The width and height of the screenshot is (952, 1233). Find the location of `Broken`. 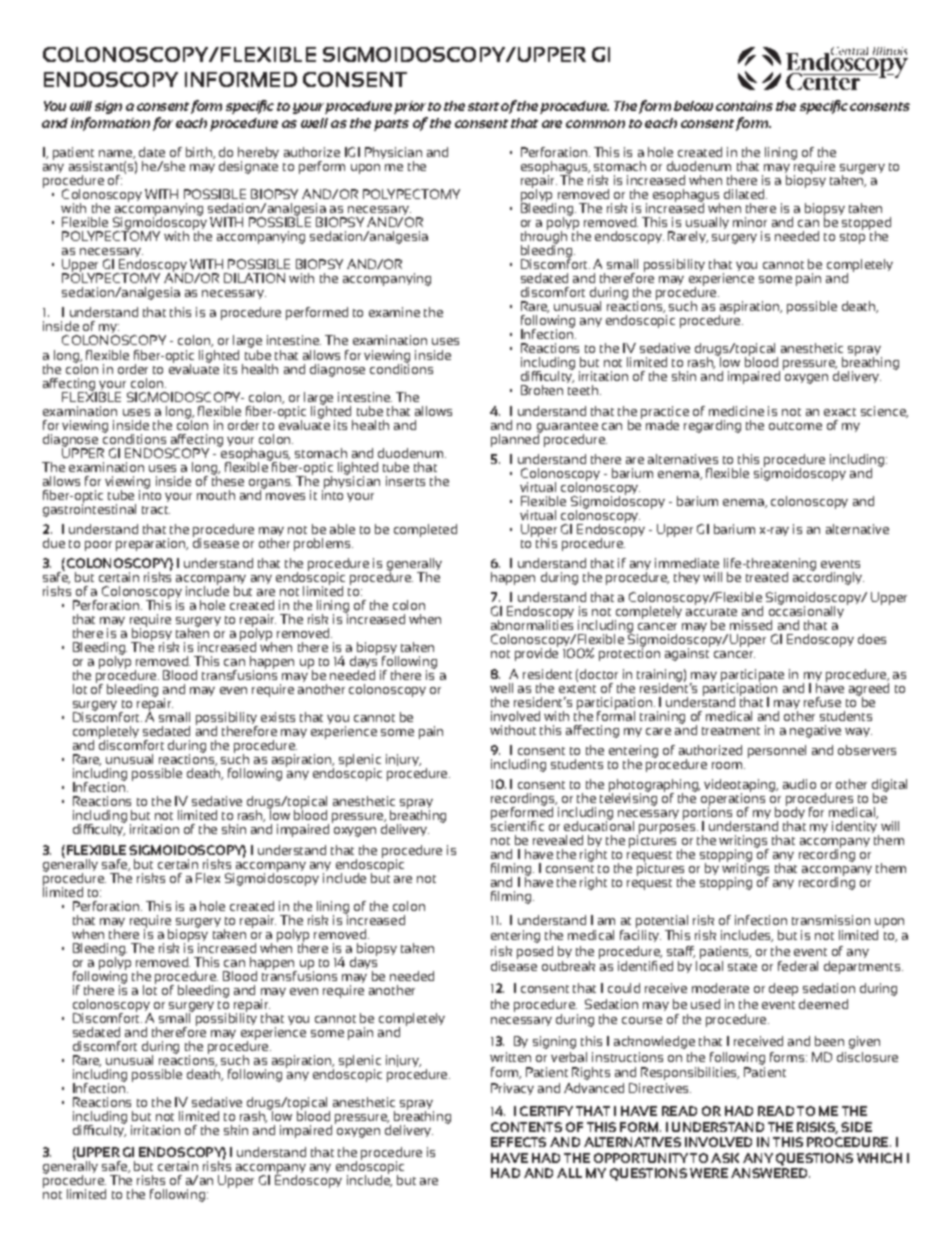

Broken is located at coordinates (542, 390).
